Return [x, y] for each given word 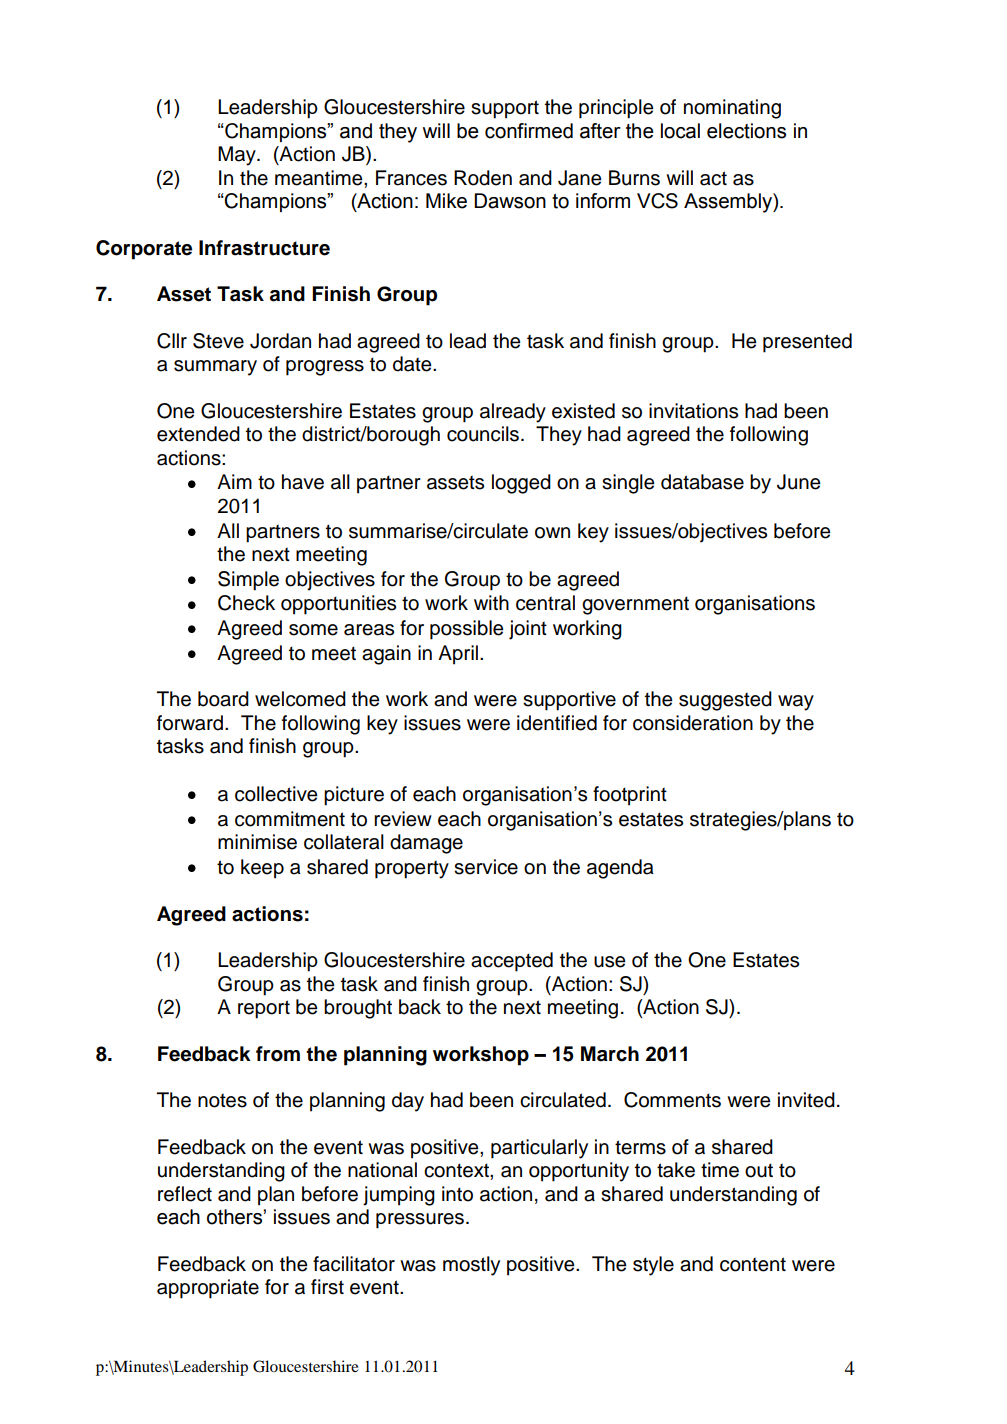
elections [746, 131]
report [264, 1009]
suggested [725, 701]
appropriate [208, 1289]
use [610, 962]
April [458, 655]
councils [484, 434]
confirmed [529, 131]
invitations [693, 411]
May [238, 156]
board [223, 699]
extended [198, 434]
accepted [512, 962]
